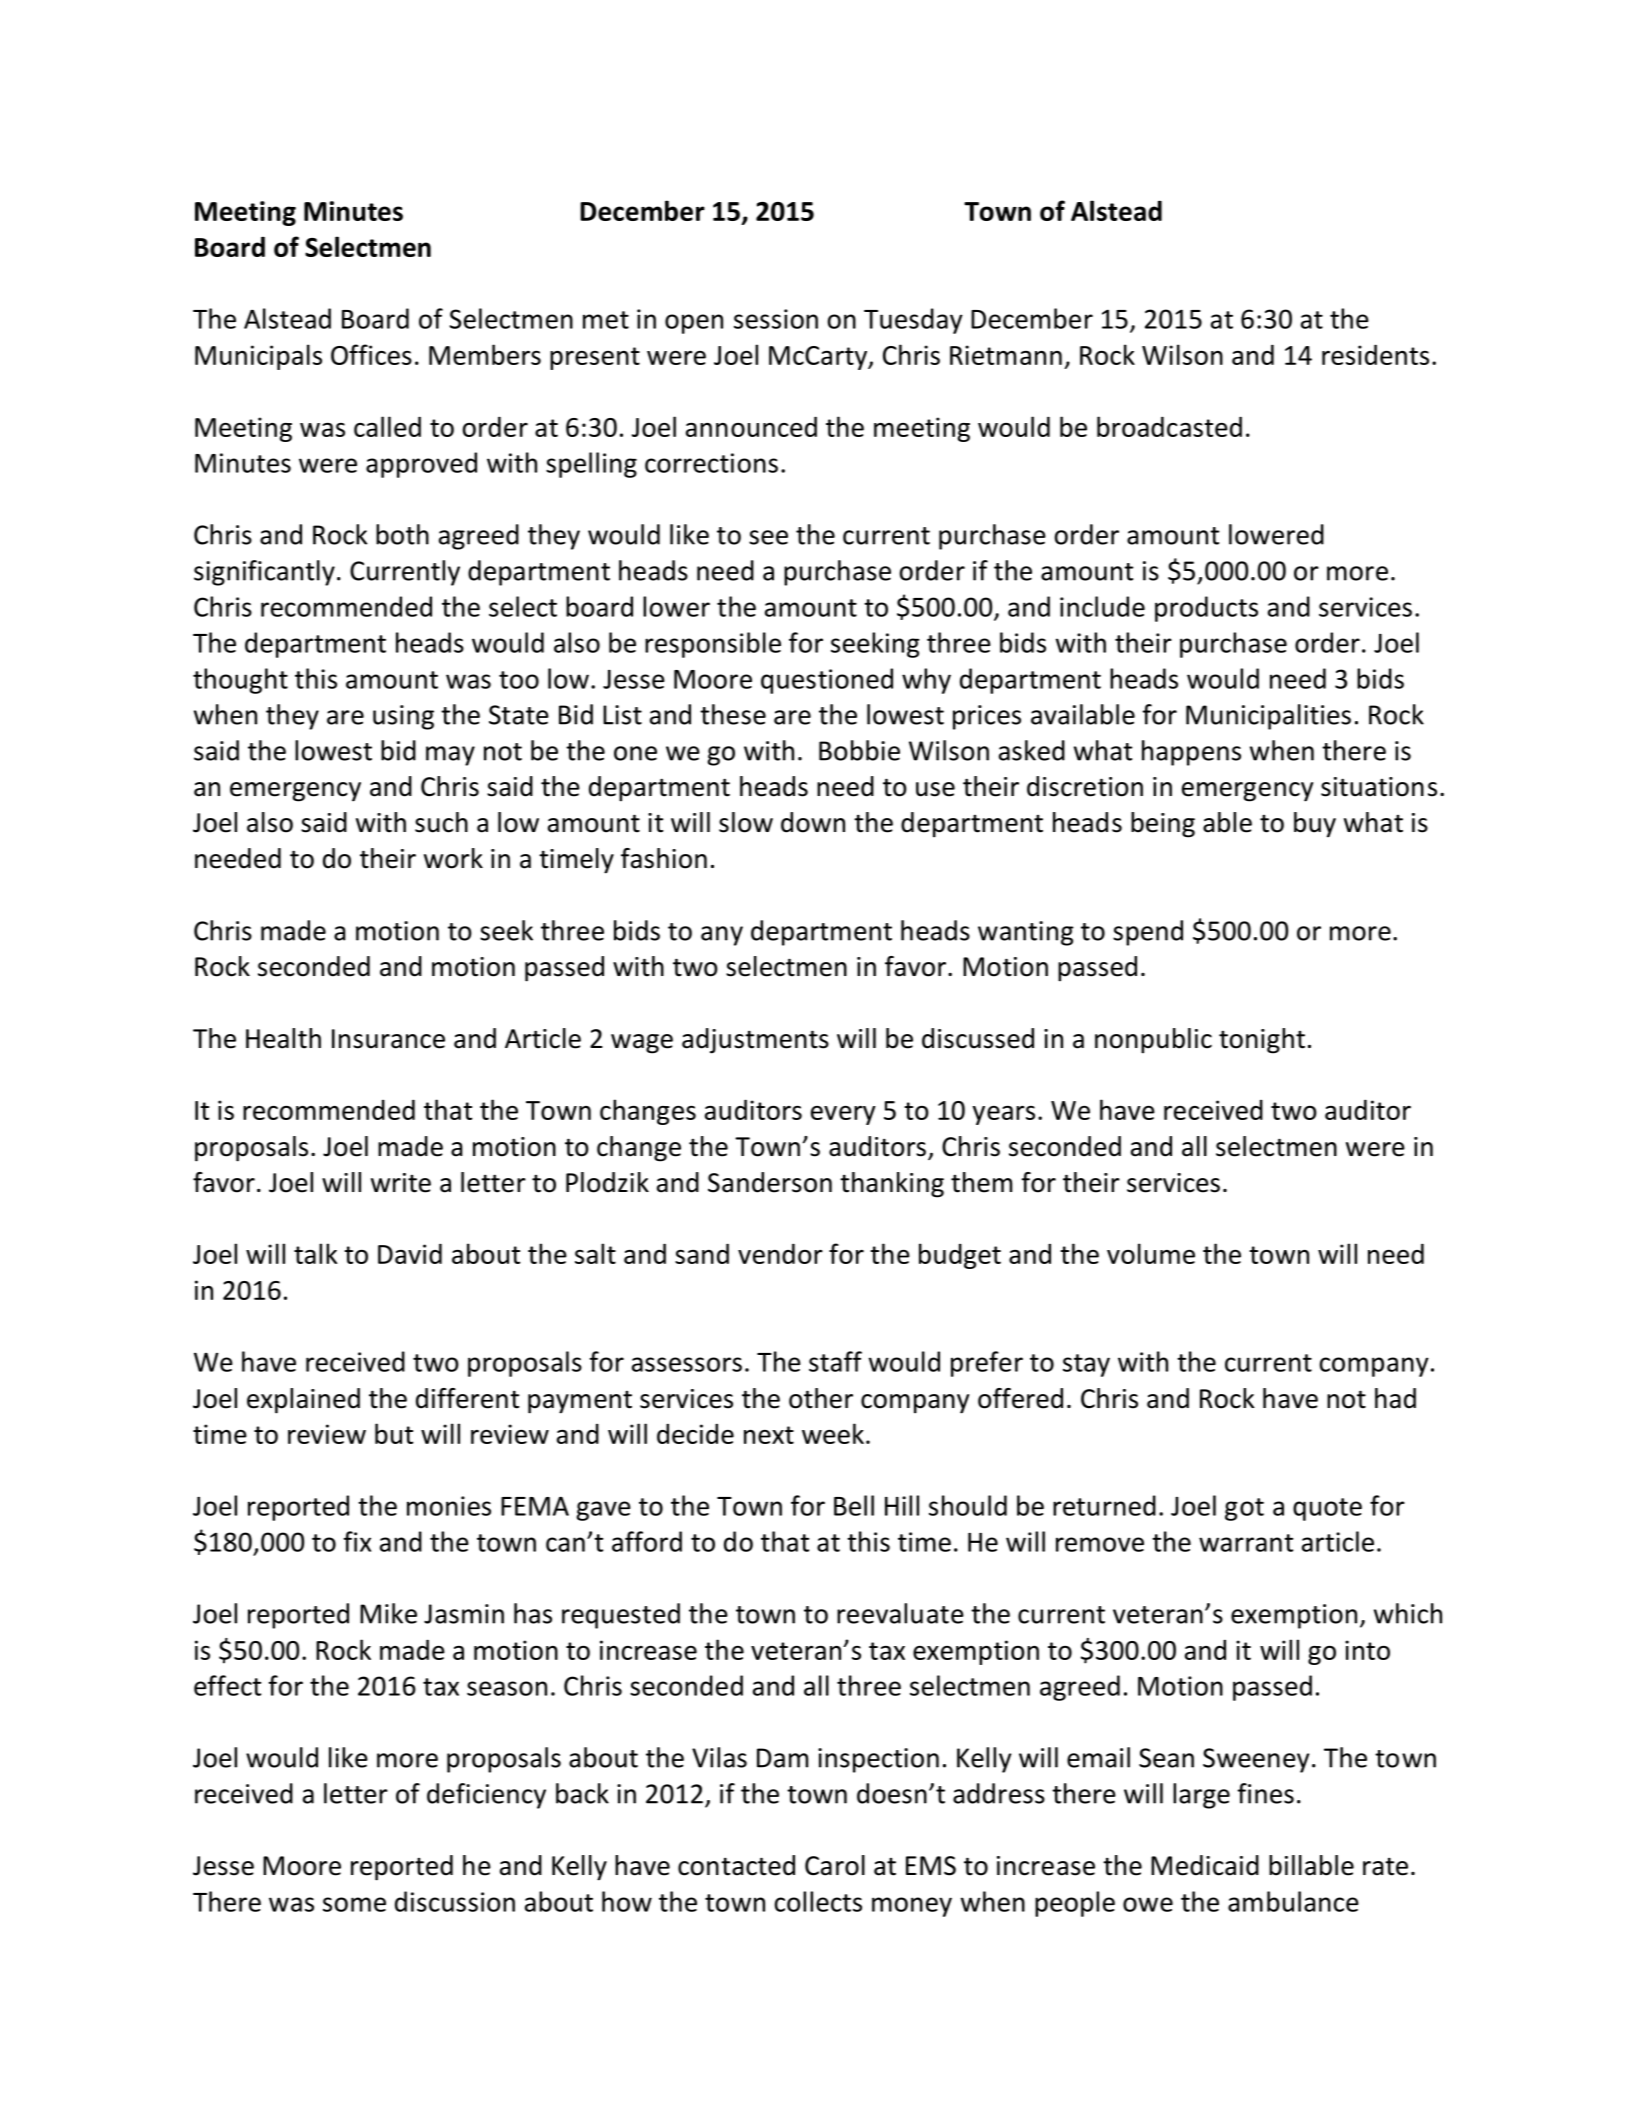 The height and width of the document is (2121, 1639). I want to click on tonight, so click(1262, 1041).
